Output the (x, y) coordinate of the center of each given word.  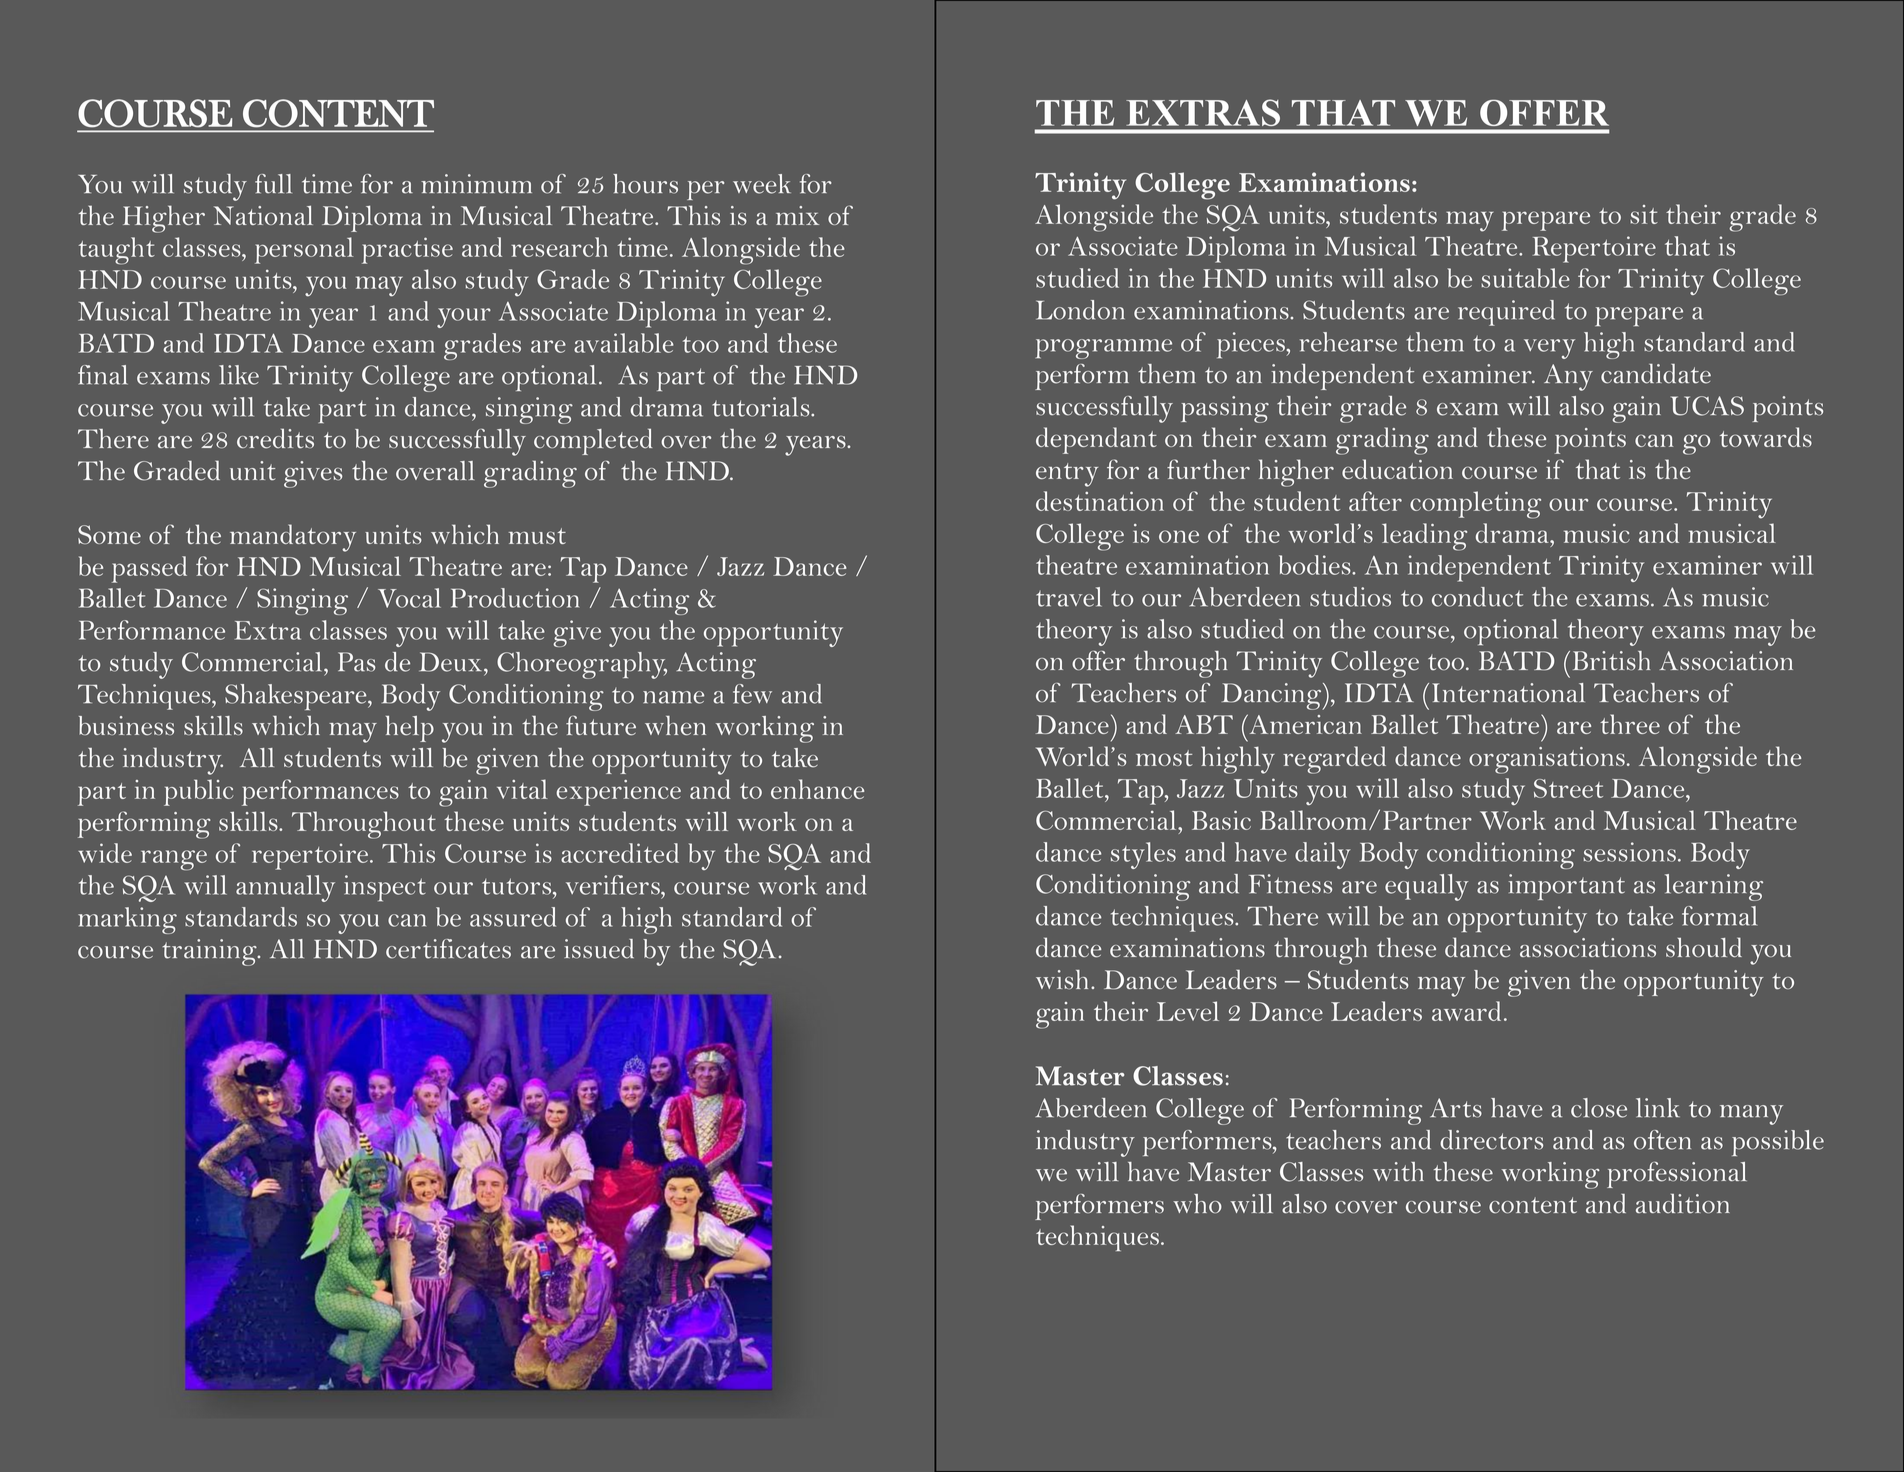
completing (1475, 505)
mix (797, 215)
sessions (1629, 852)
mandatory (293, 538)
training (210, 952)
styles (1143, 855)
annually (285, 888)
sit (1644, 214)
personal (304, 250)
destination (1100, 501)
